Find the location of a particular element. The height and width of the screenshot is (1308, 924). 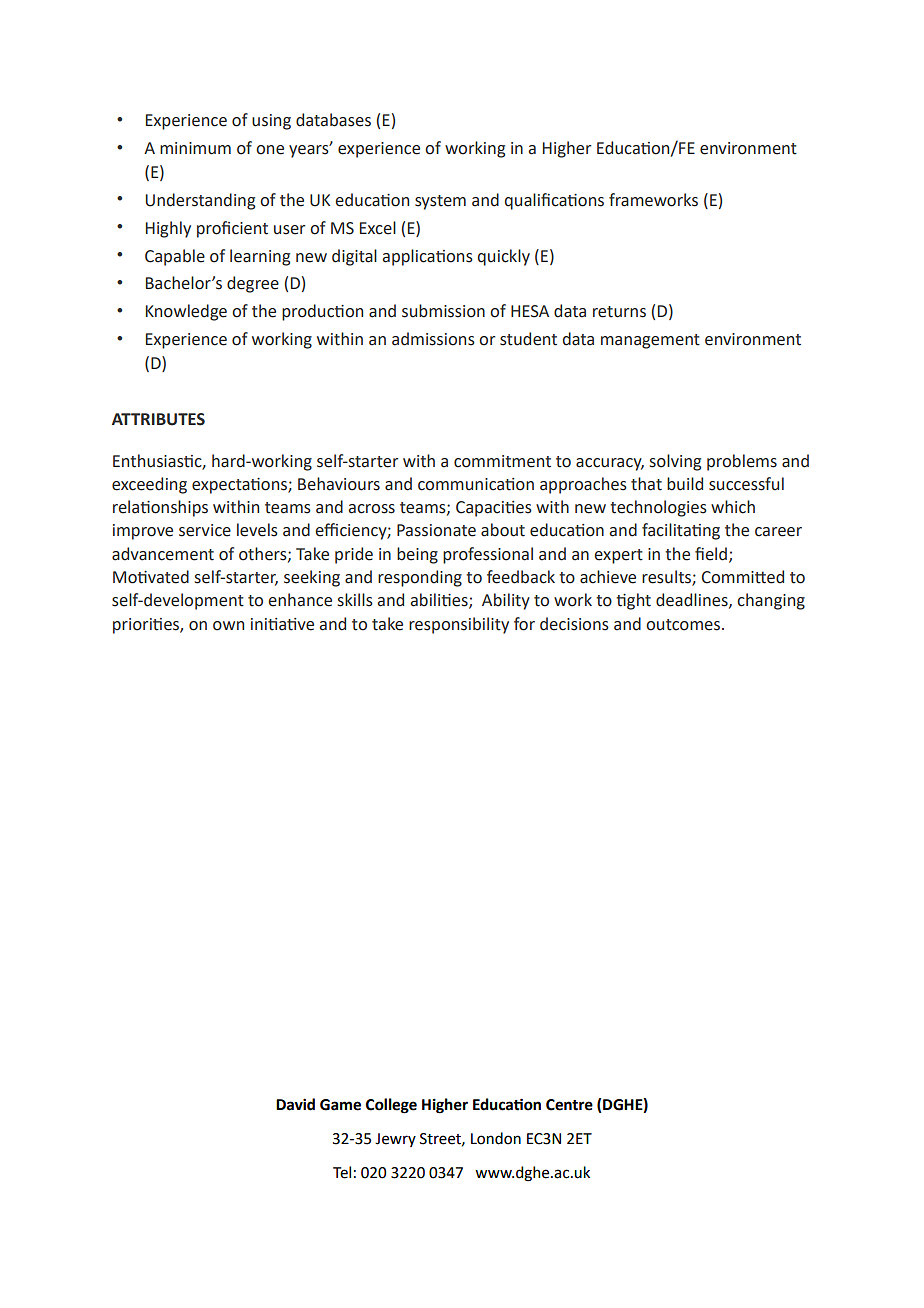

system is located at coordinates (440, 202).
